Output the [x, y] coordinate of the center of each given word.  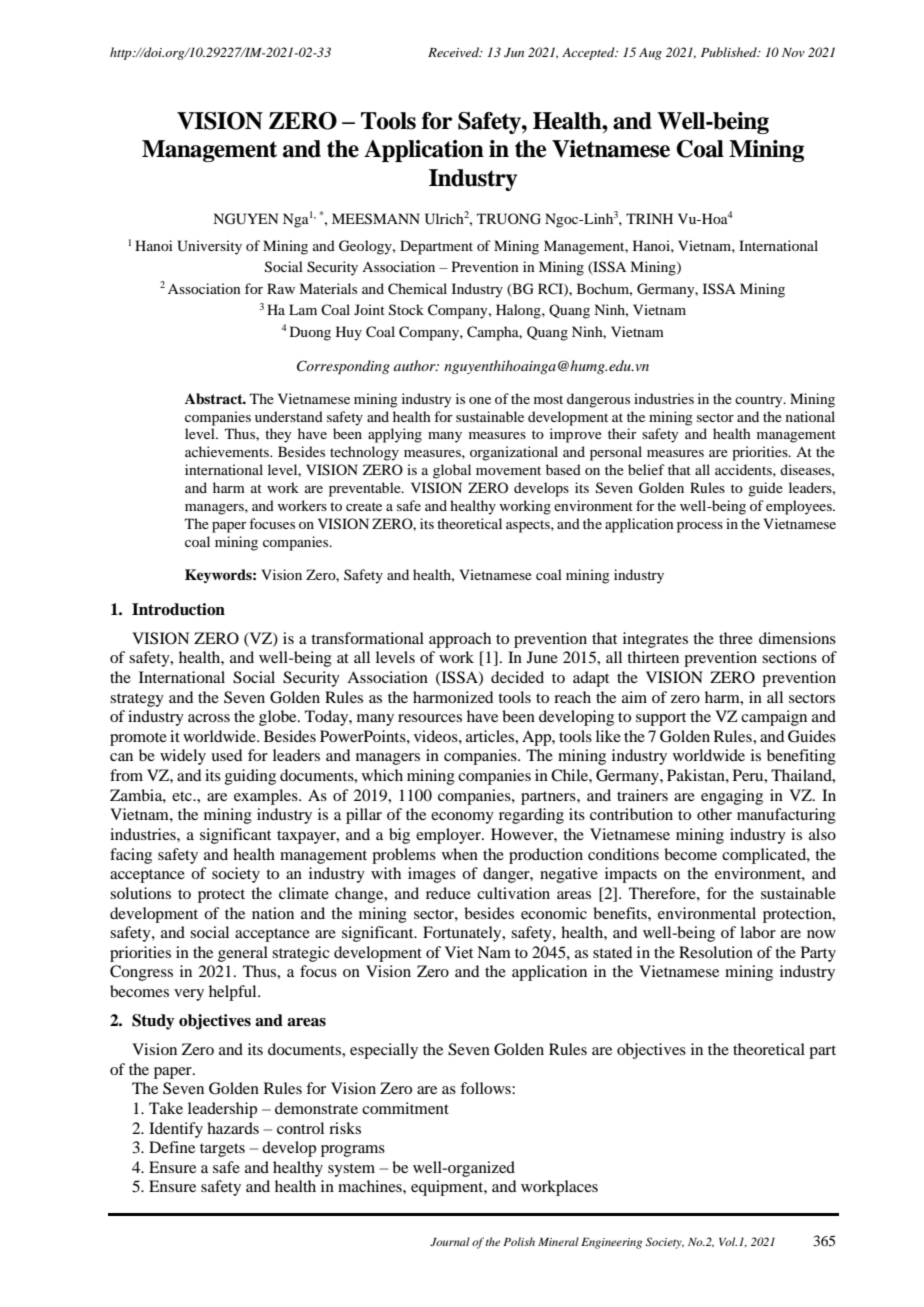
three [736, 638]
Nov [793, 52]
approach [460, 640]
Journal [450, 1241]
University [209, 247]
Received [455, 52]
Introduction [178, 609]
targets [222, 1150]
